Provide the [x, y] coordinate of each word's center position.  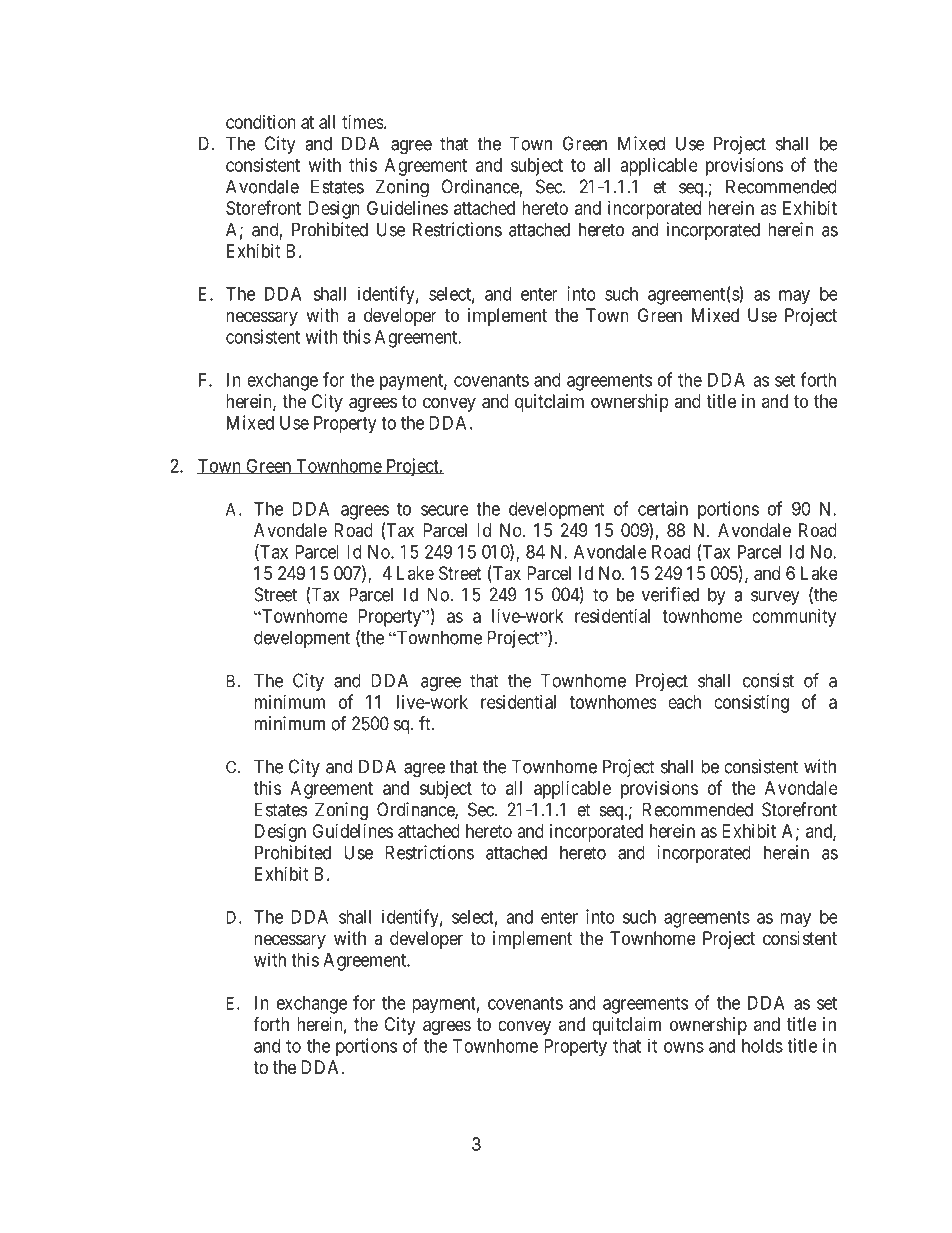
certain [663, 508]
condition [261, 122]
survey [775, 598]
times [363, 122]
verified [670, 594]
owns [684, 1047]
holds [762, 1046]
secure [445, 510]
